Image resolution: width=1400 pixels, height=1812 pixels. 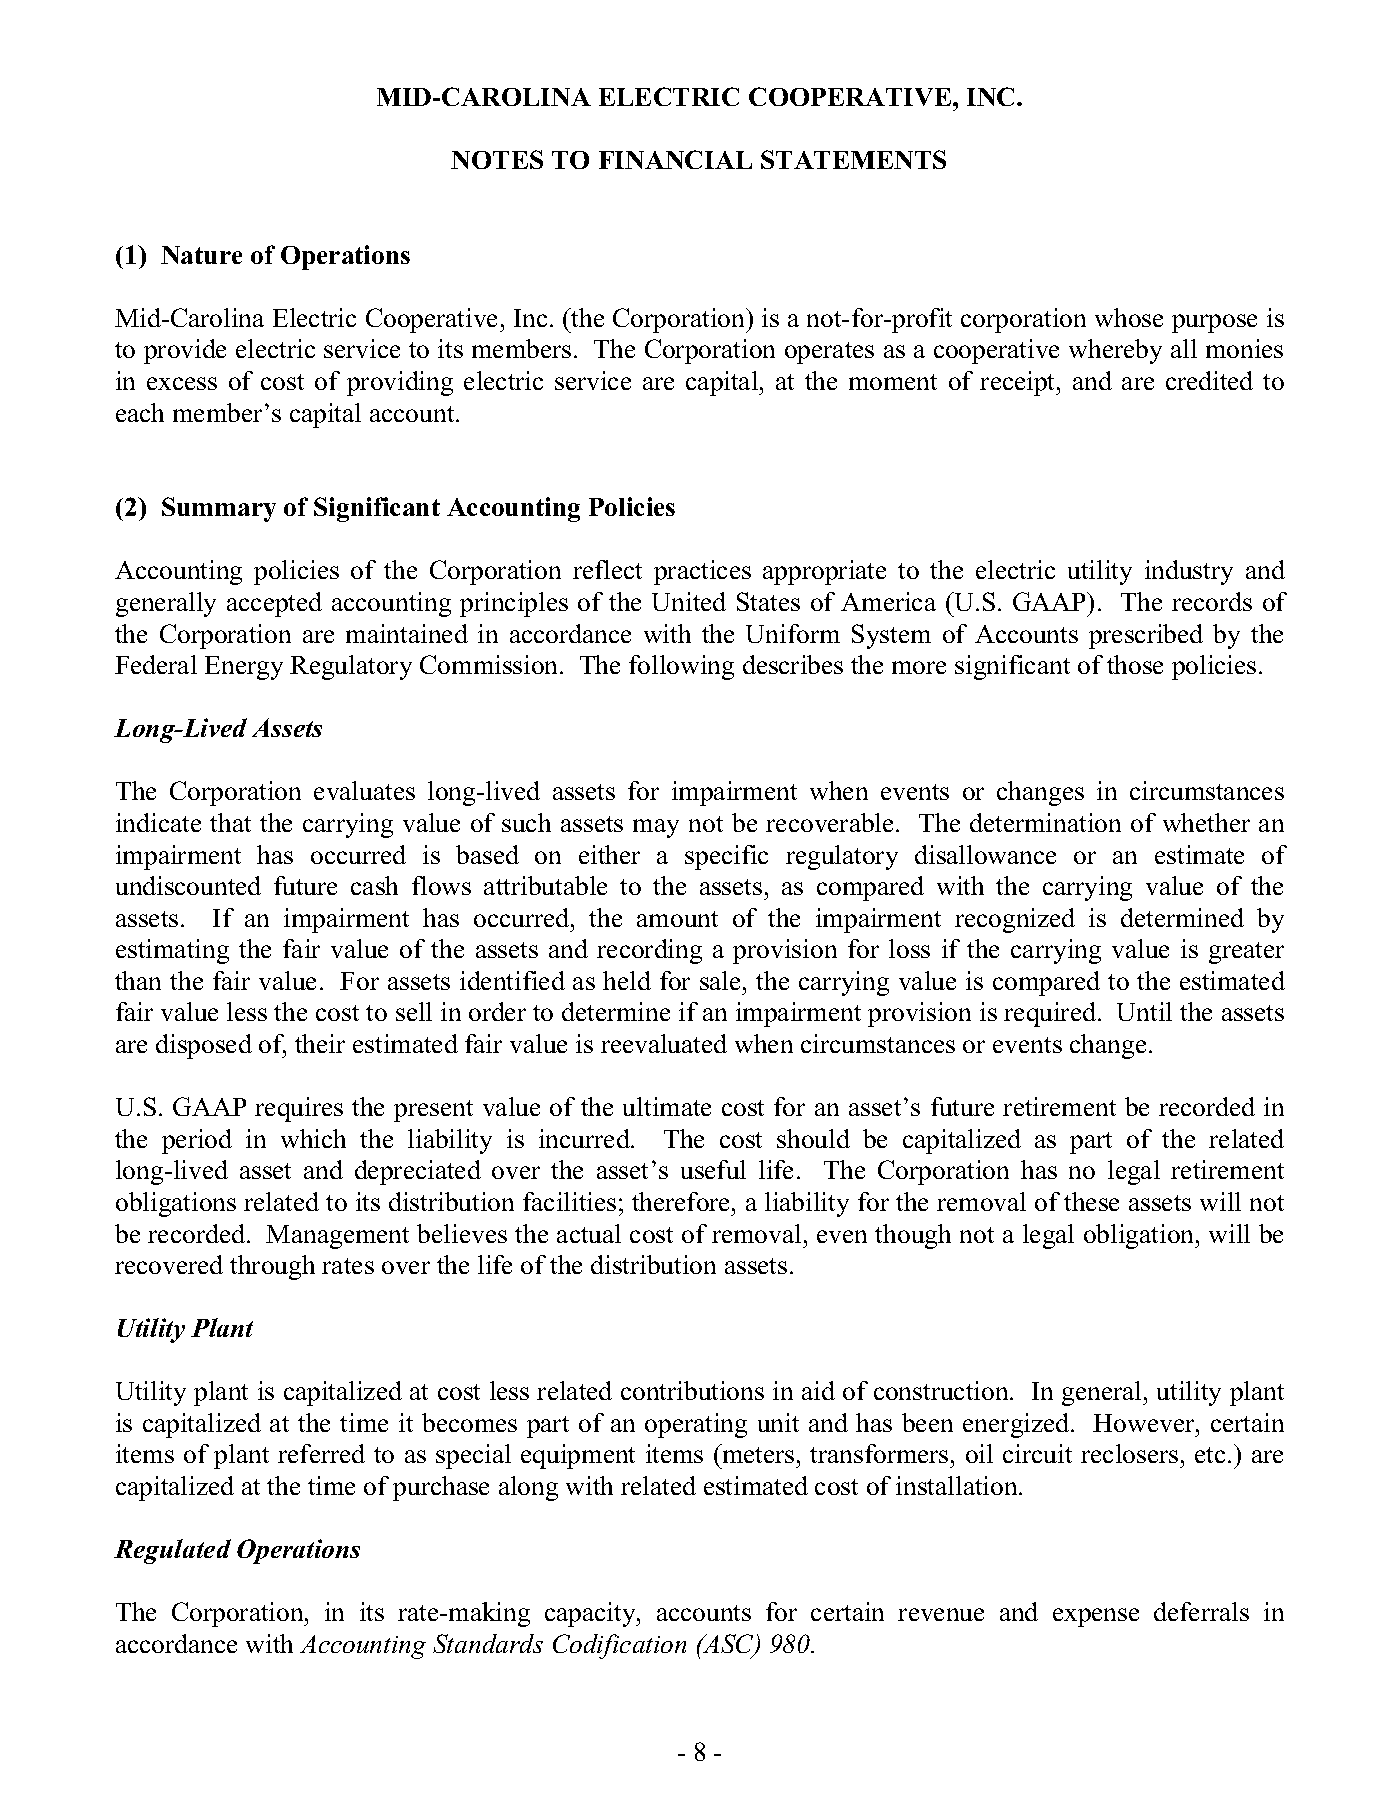 I want to click on whose, so click(x=1129, y=317).
